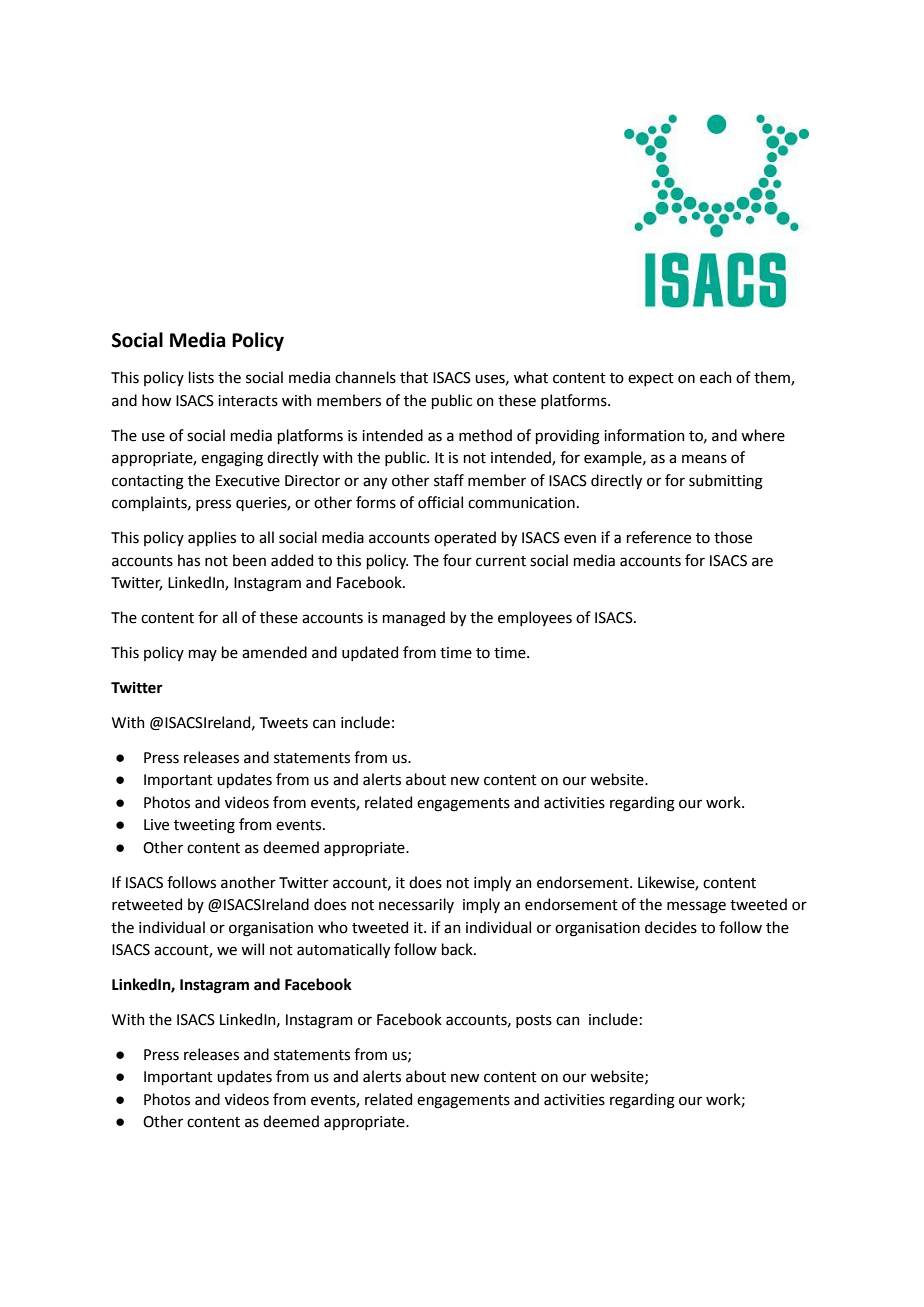 This document has width=924, height=1307. Describe the element at coordinates (414, 377) in the document. I see `that` at that location.
